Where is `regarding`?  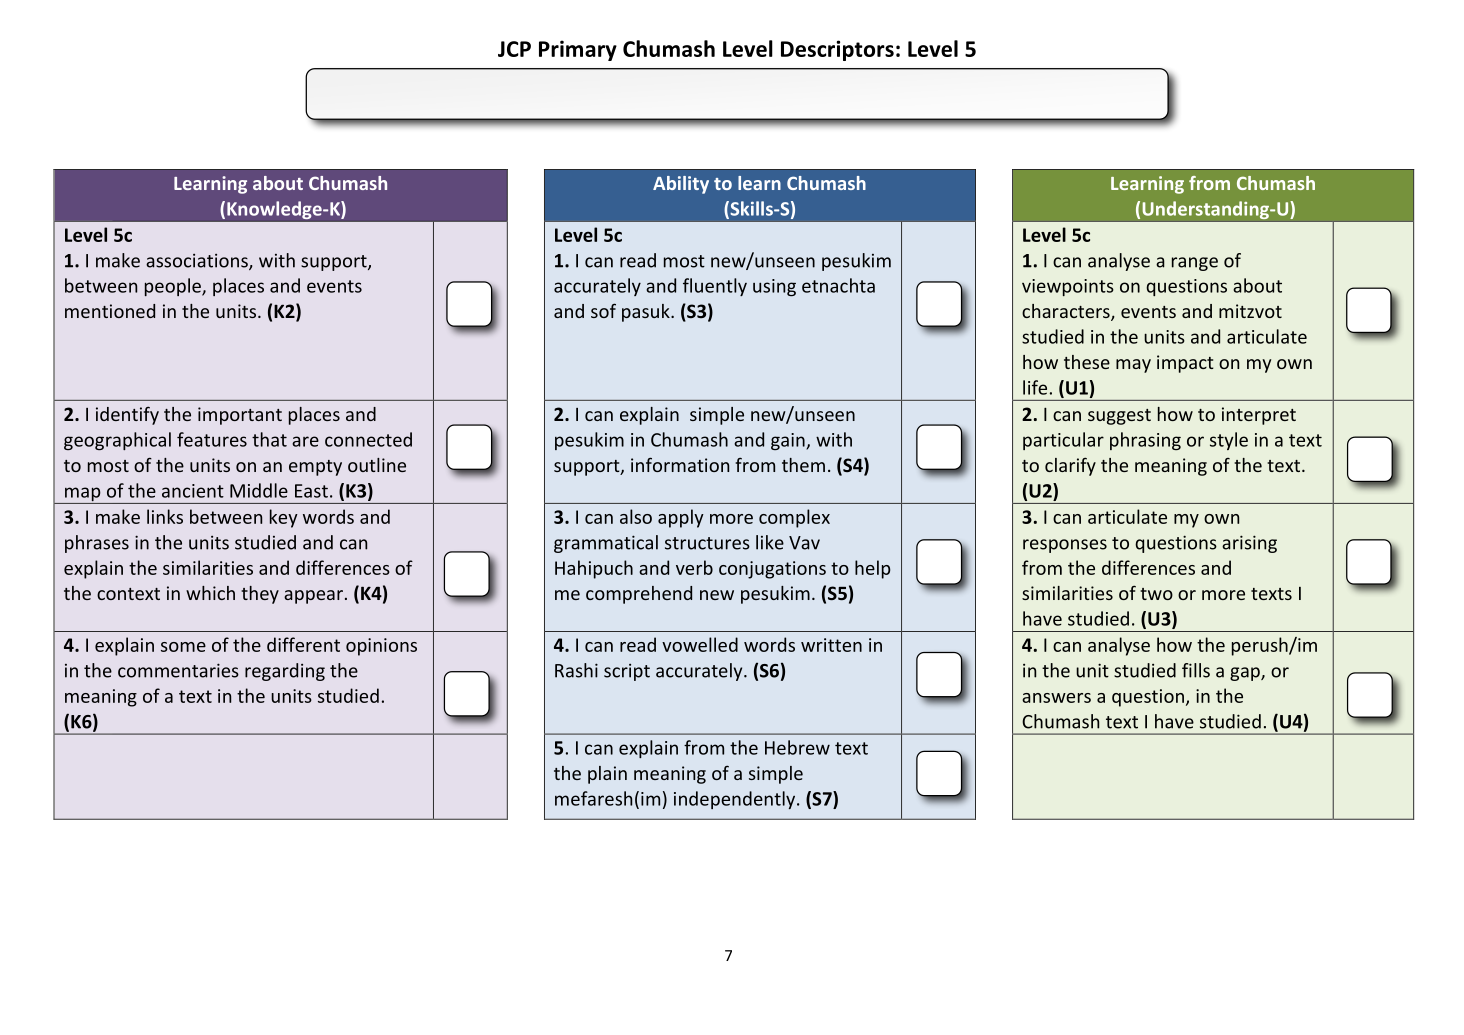
regarding is located at coordinates (285, 672).
